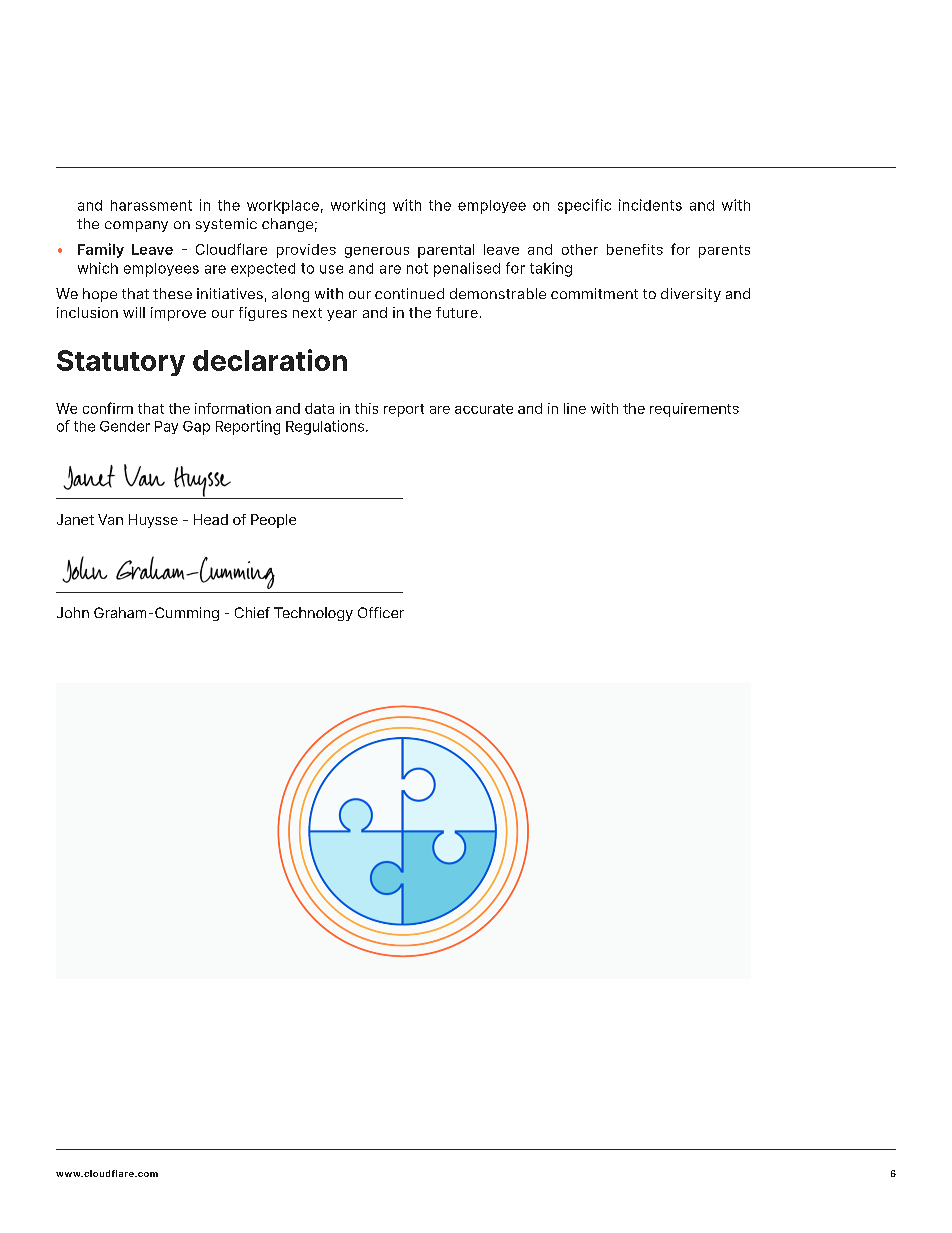 This image has height=1233, width=952. Describe the element at coordinates (694, 410) in the image. I see `requirements` at that location.
